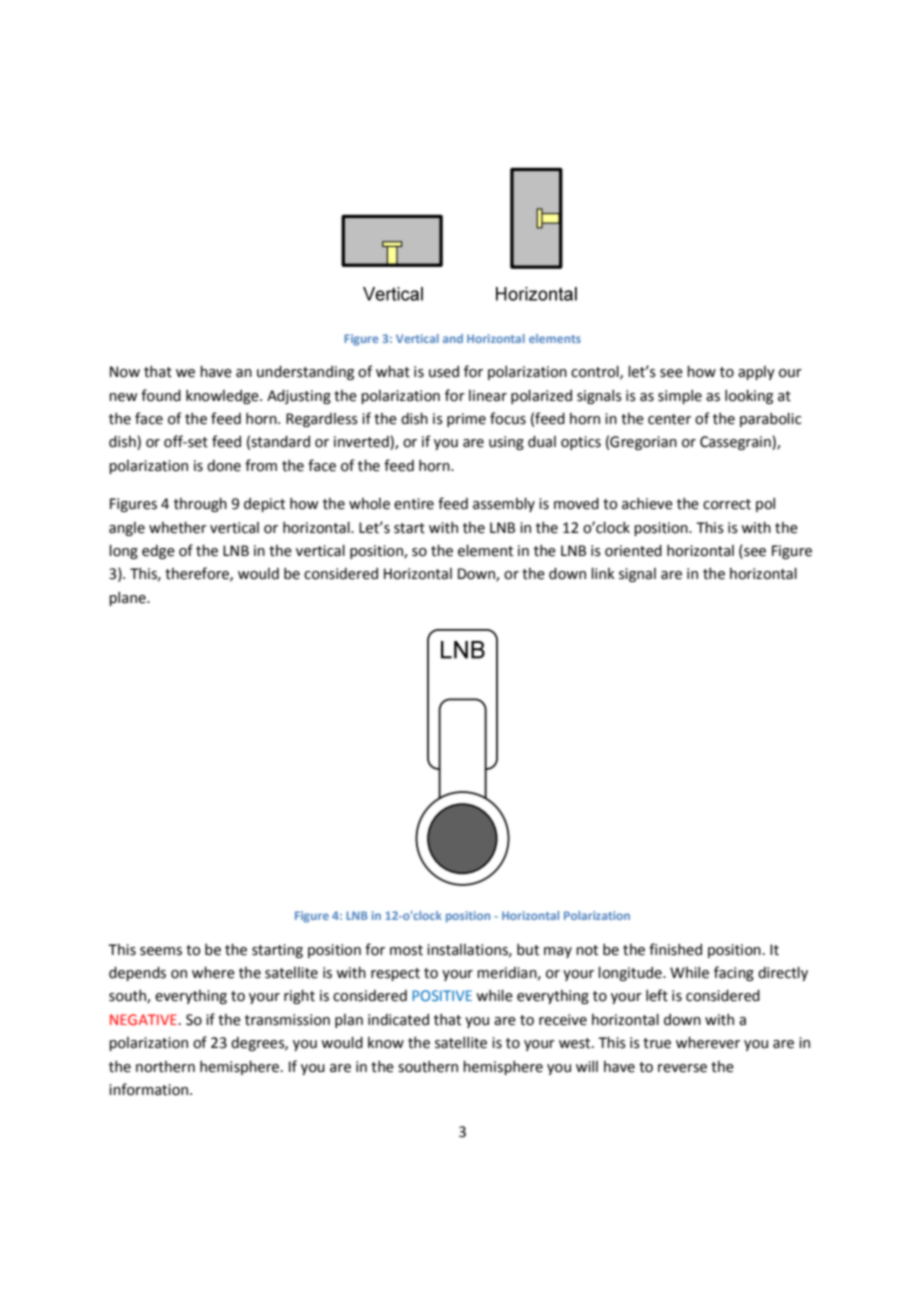 This image has width=924, height=1308. I want to click on simple, so click(680, 397).
